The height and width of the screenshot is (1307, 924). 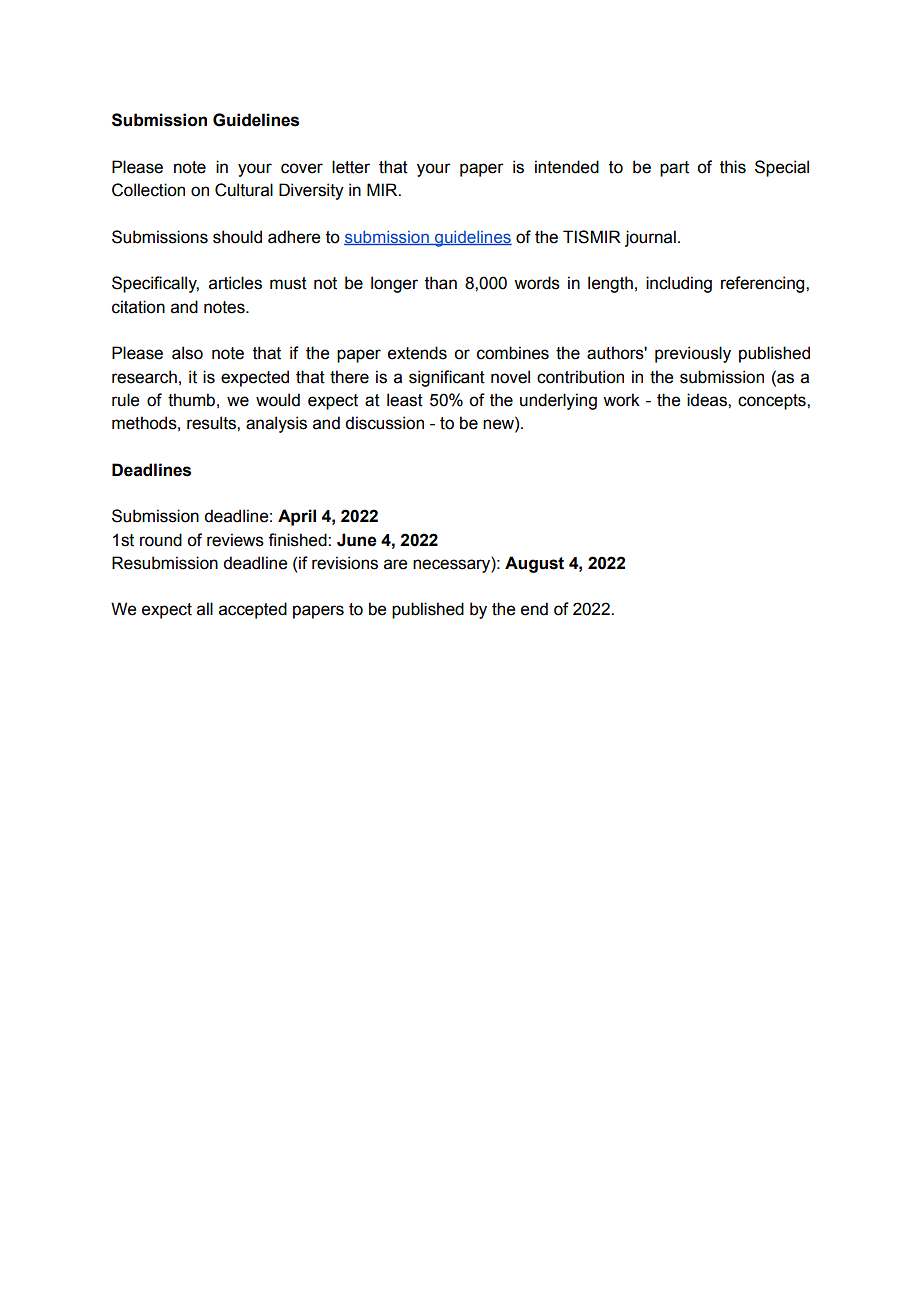 What do you see at coordinates (674, 169) in the screenshot?
I see `part` at bounding box center [674, 169].
